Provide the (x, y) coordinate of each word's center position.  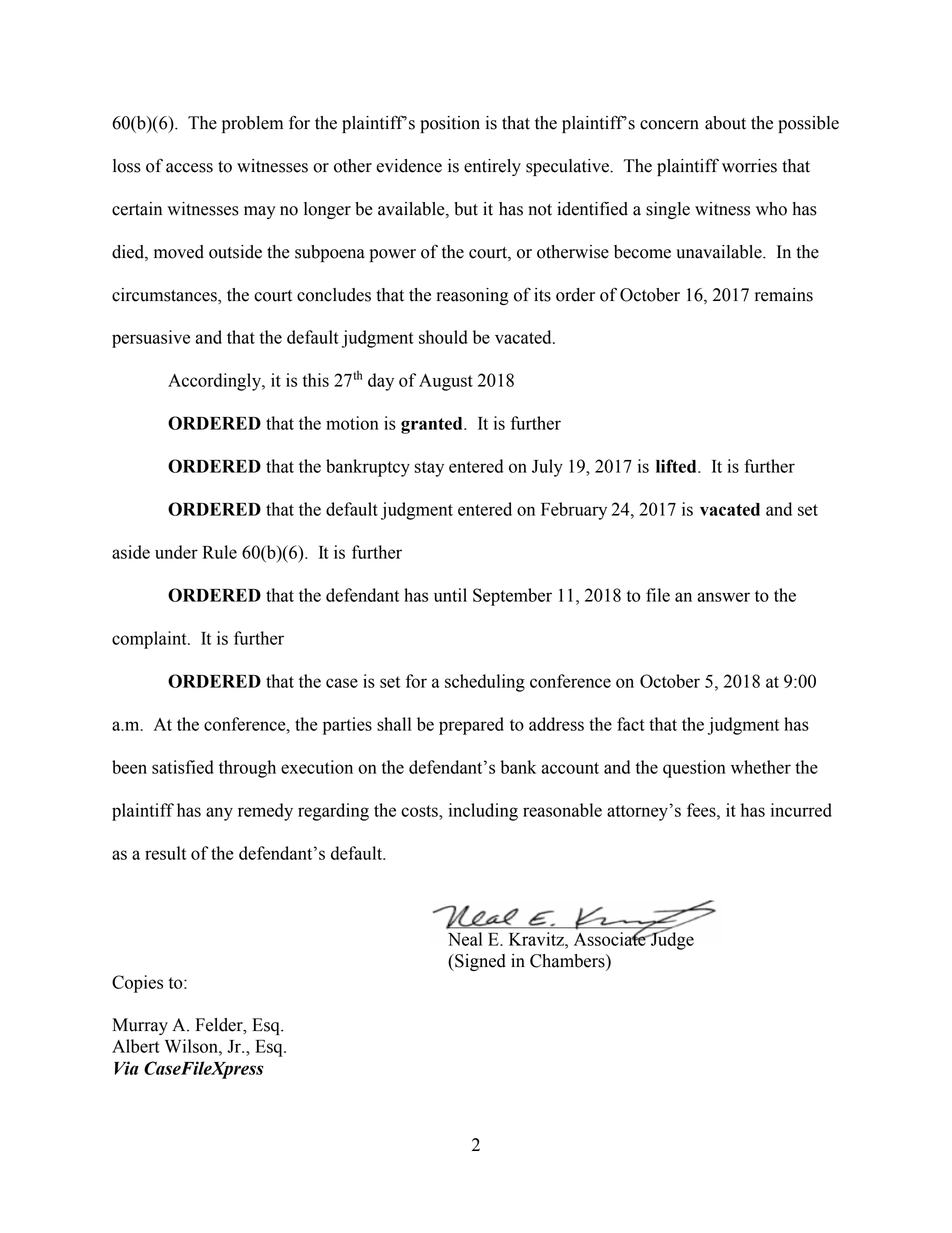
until (450, 595)
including (483, 812)
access (189, 168)
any (219, 814)
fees (702, 810)
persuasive (151, 339)
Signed (479, 962)
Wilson (192, 1046)
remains (784, 295)
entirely (492, 167)
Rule (220, 552)
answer (723, 597)
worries (749, 166)
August (446, 382)
